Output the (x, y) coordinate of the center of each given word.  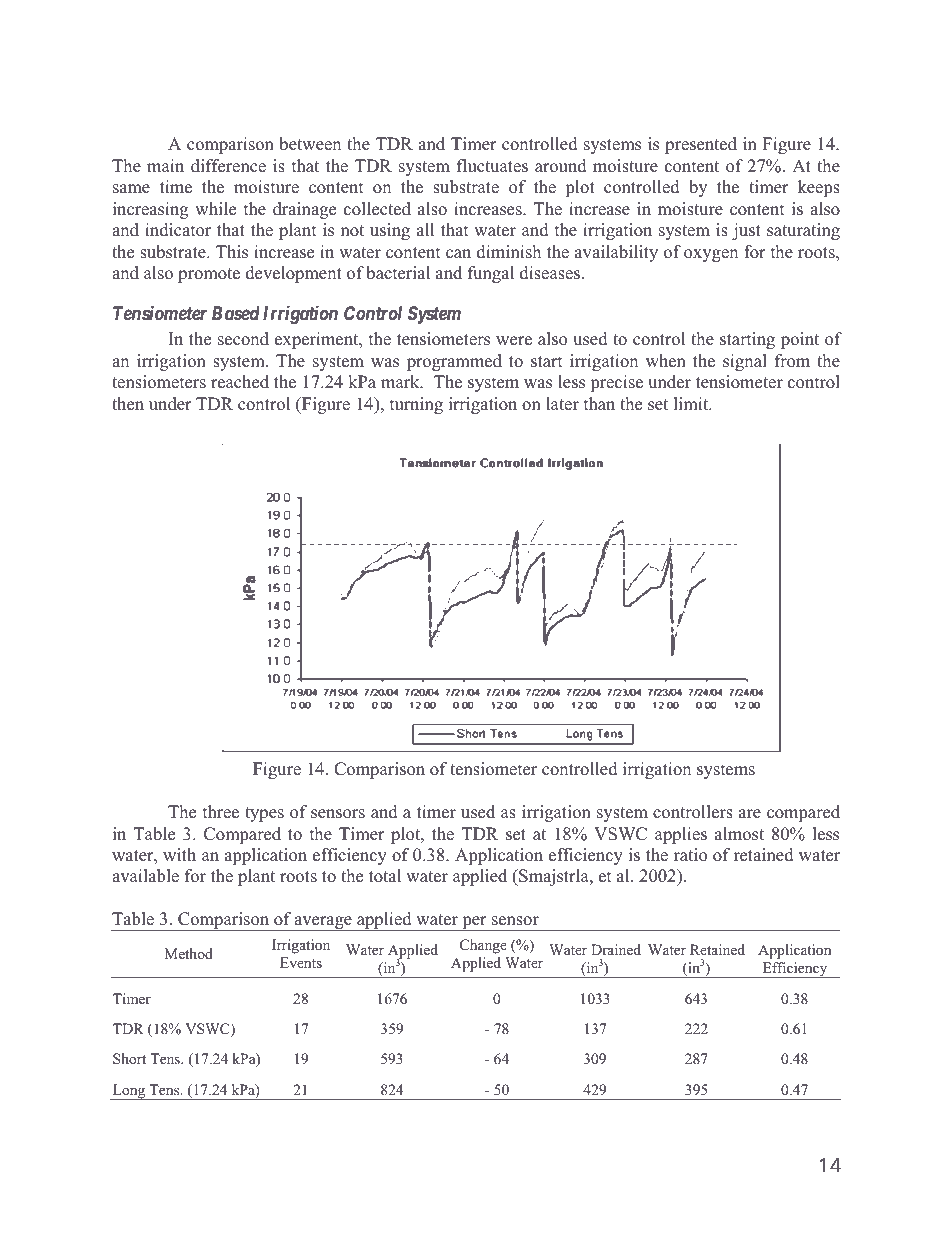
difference (228, 166)
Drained (616, 949)
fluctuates (492, 166)
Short (129, 1059)
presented (701, 145)
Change (483, 946)
